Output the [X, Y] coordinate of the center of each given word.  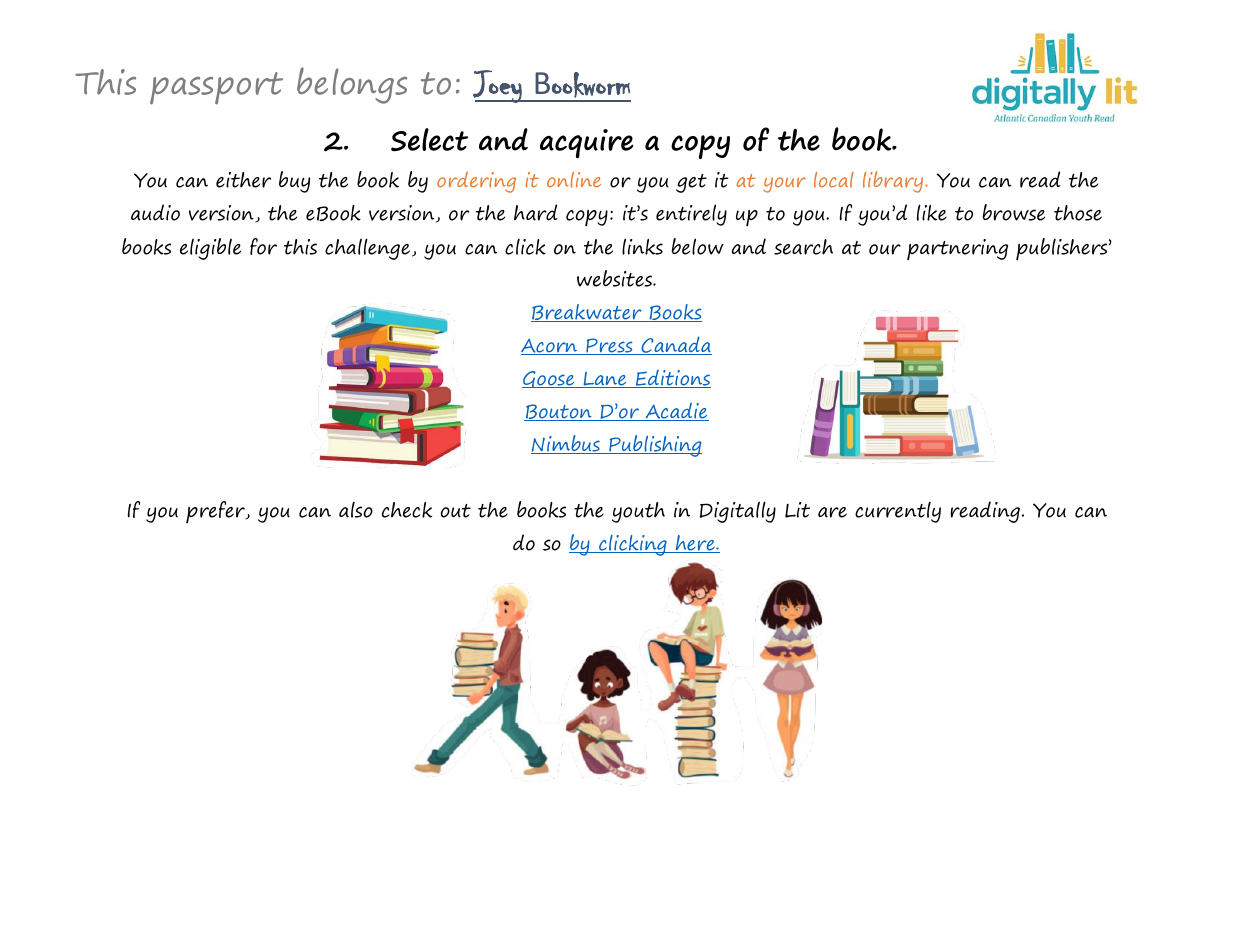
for [263, 246]
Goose [549, 379]
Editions [672, 379]
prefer [216, 512]
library [894, 182]
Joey [498, 86]
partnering [957, 250]
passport [216, 88]
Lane [605, 380]
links [642, 246]
